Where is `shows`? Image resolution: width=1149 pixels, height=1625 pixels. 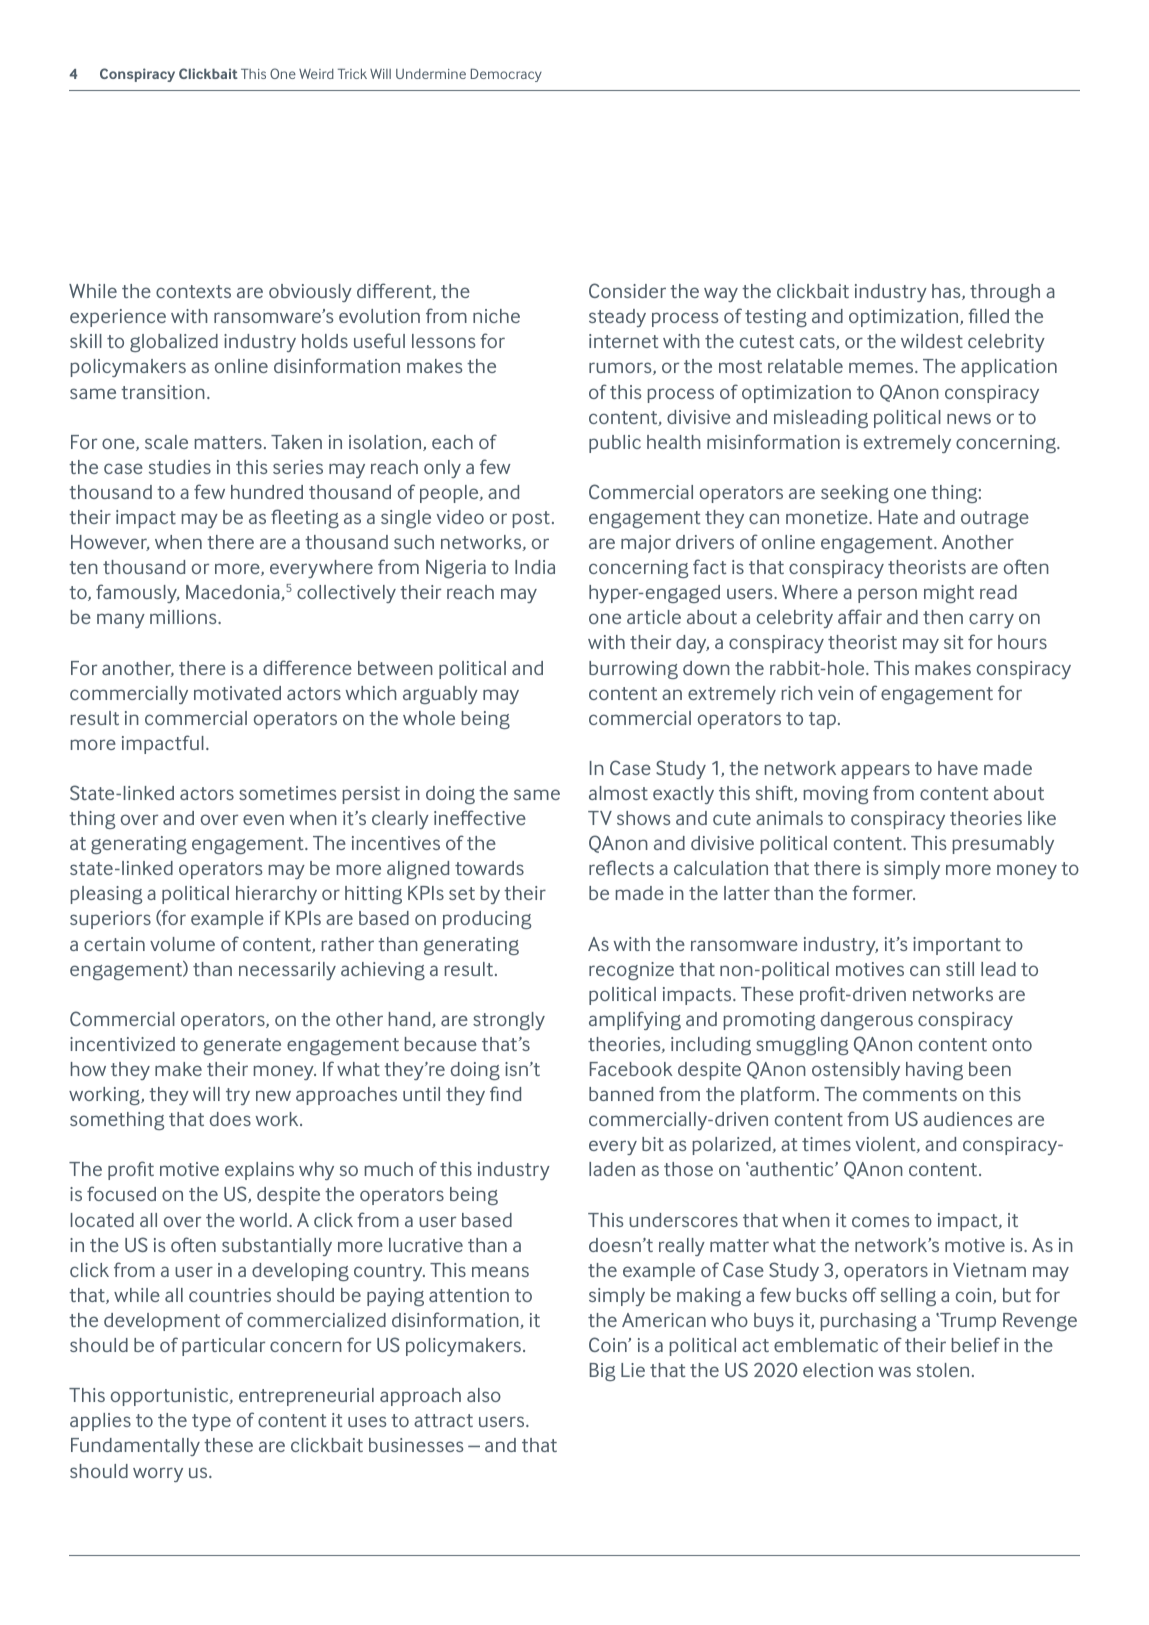
shows is located at coordinates (643, 818).
